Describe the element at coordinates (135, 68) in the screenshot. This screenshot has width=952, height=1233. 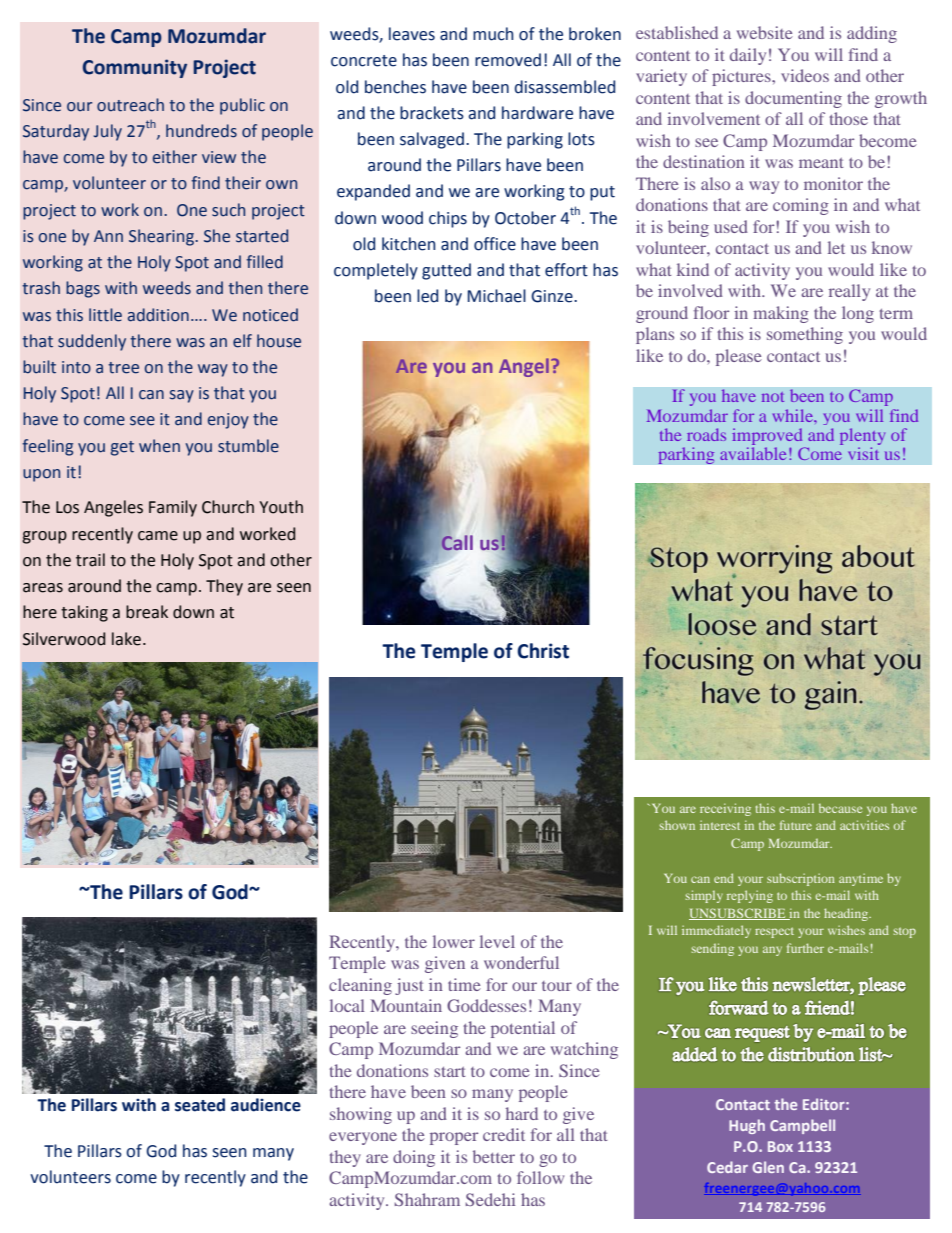
I see `Community` at that location.
